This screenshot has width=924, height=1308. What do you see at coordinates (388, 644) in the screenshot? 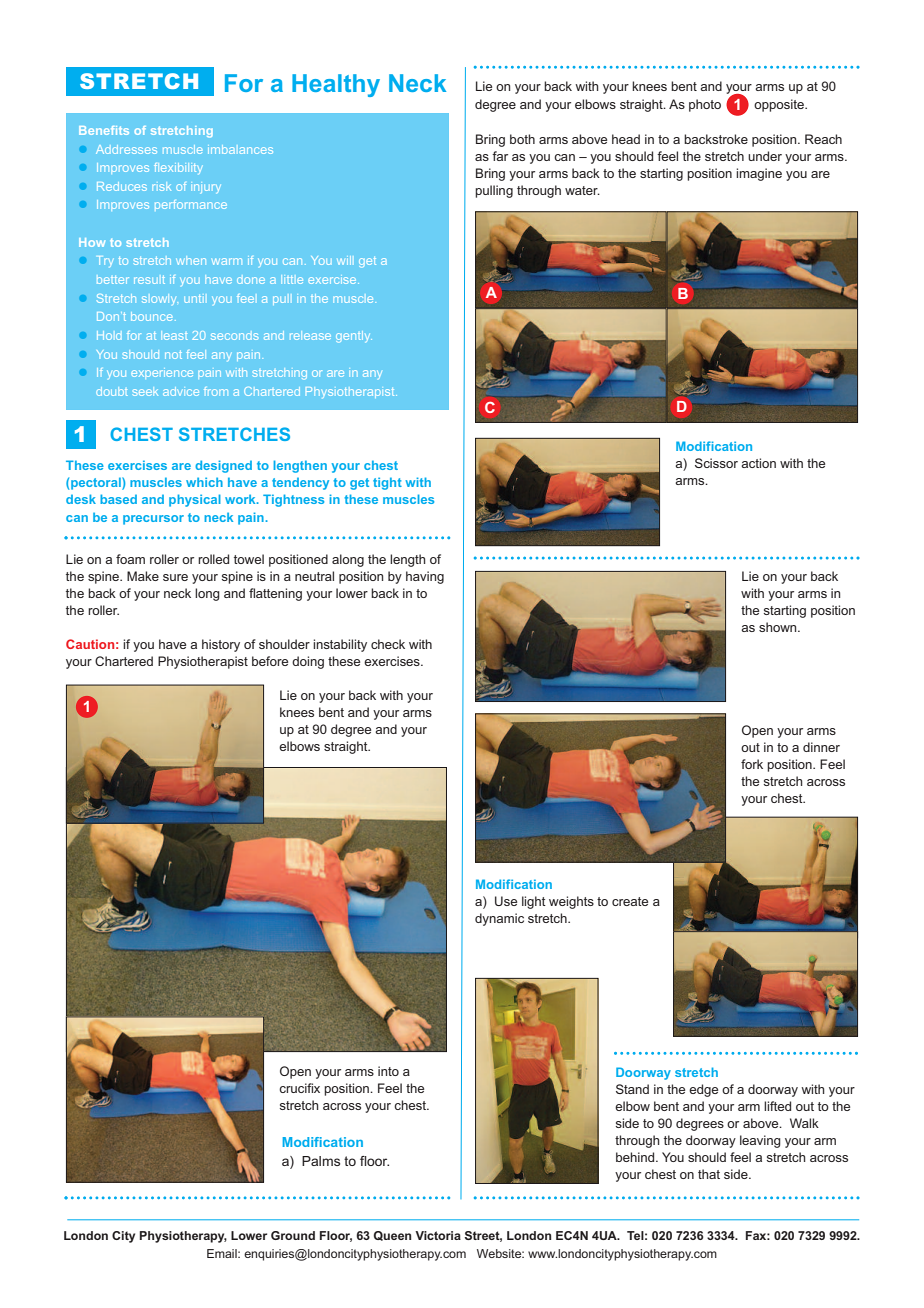
I see `check` at bounding box center [388, 644].
